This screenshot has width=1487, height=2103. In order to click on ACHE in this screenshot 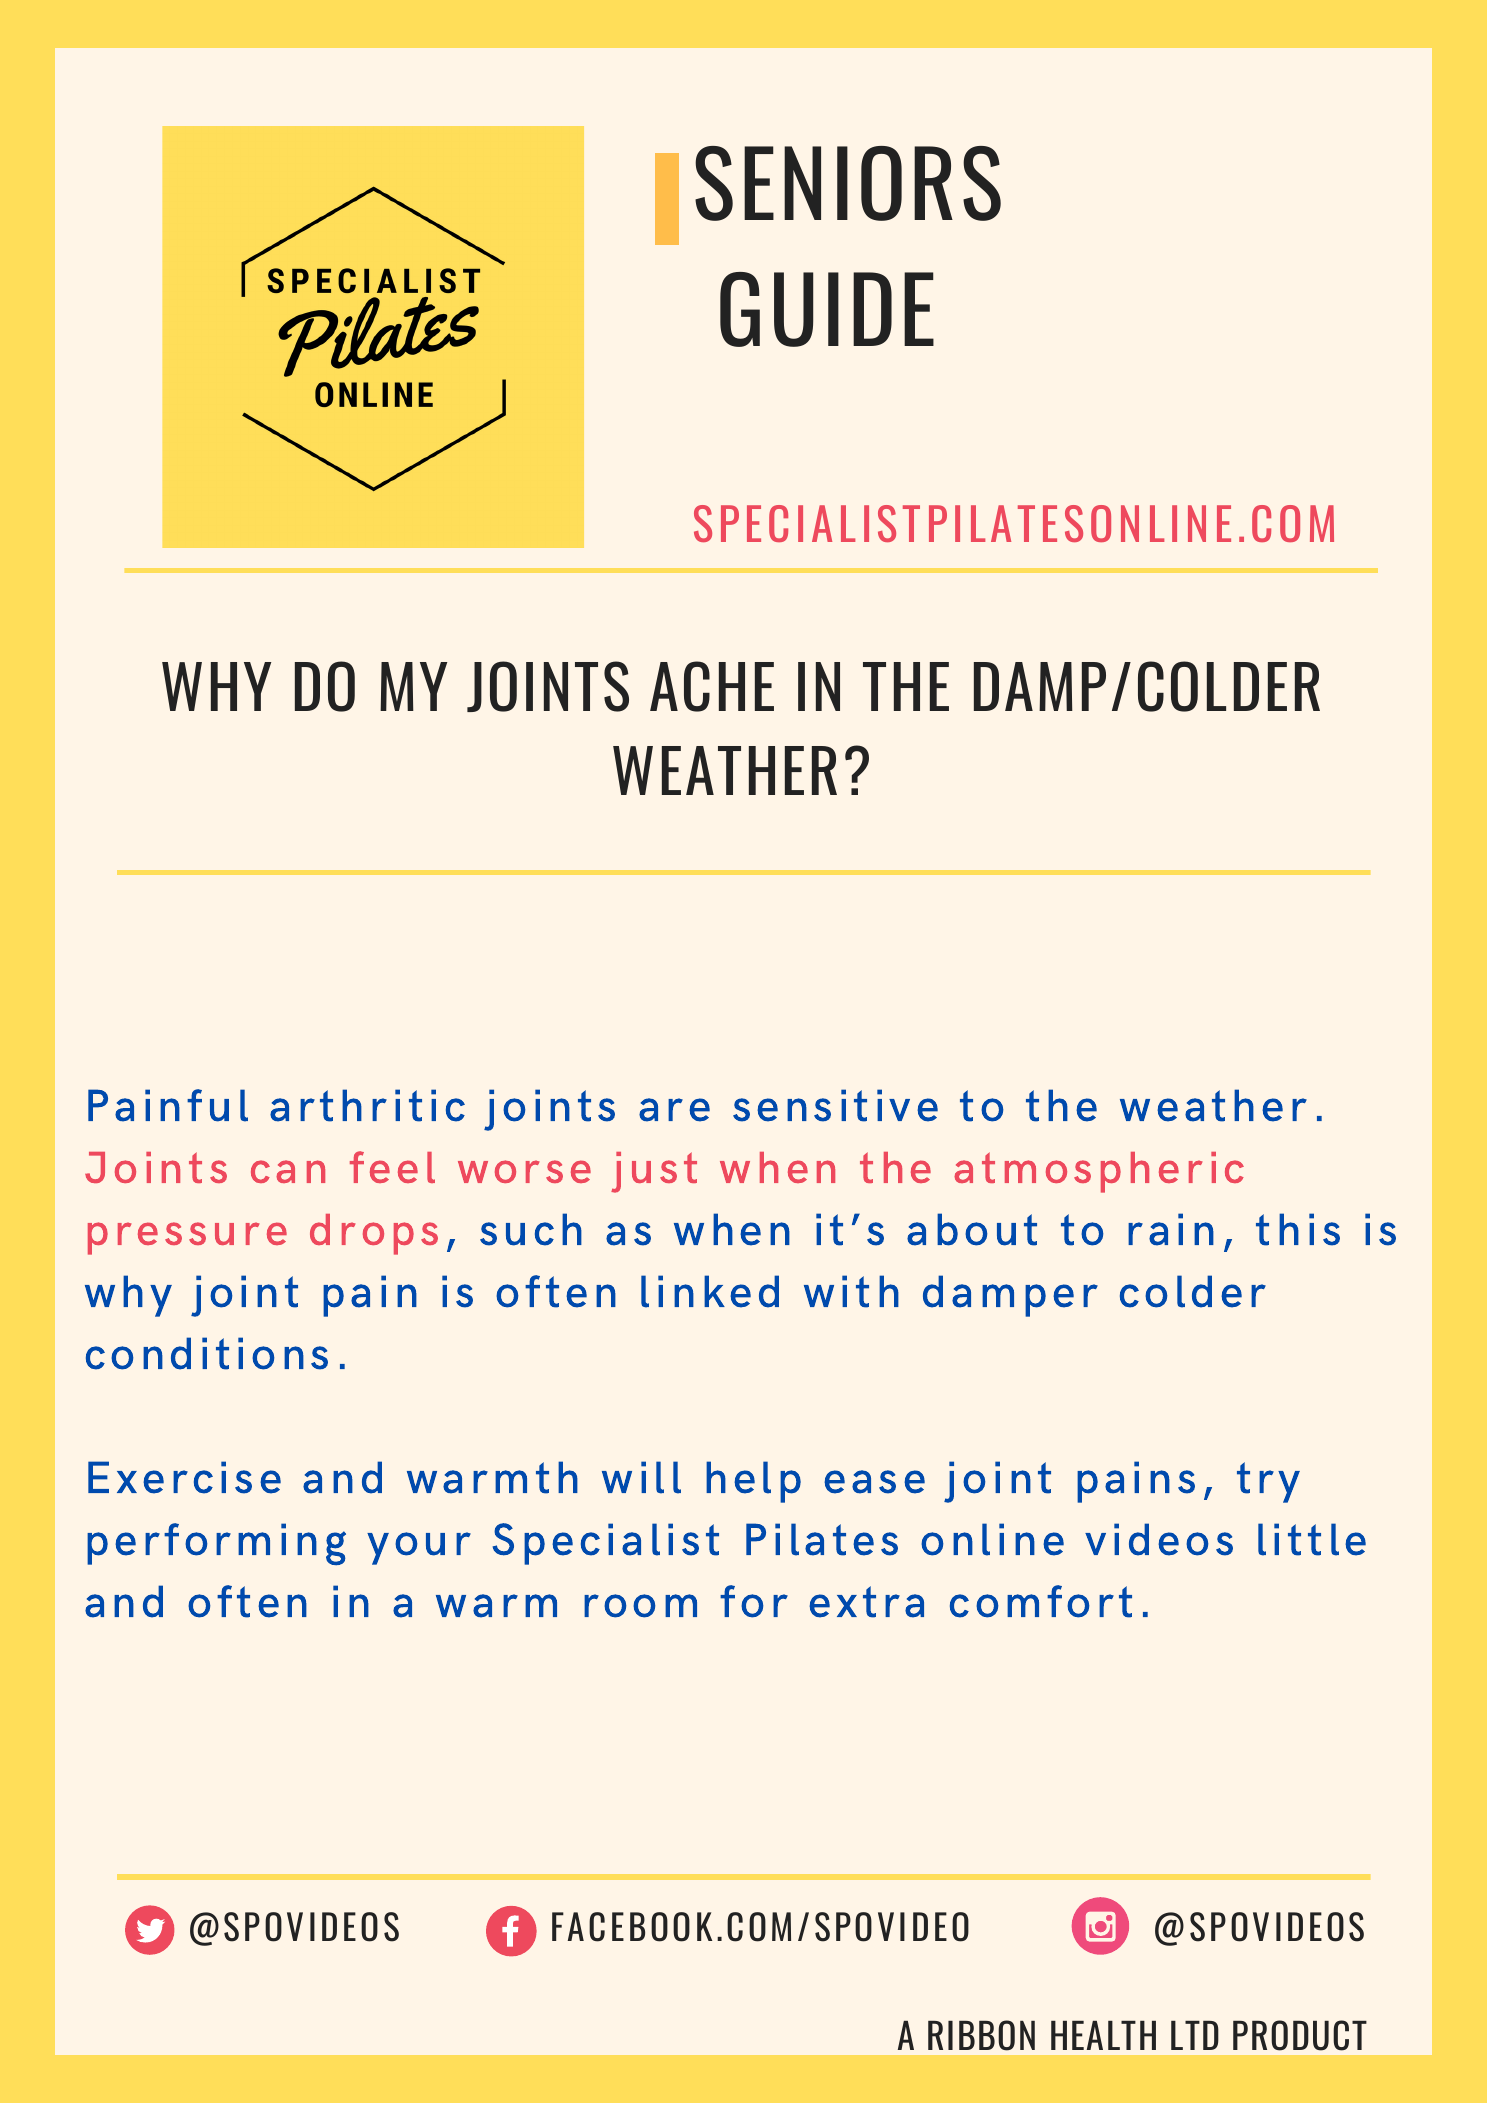, I will do `click(712, 686)`.
